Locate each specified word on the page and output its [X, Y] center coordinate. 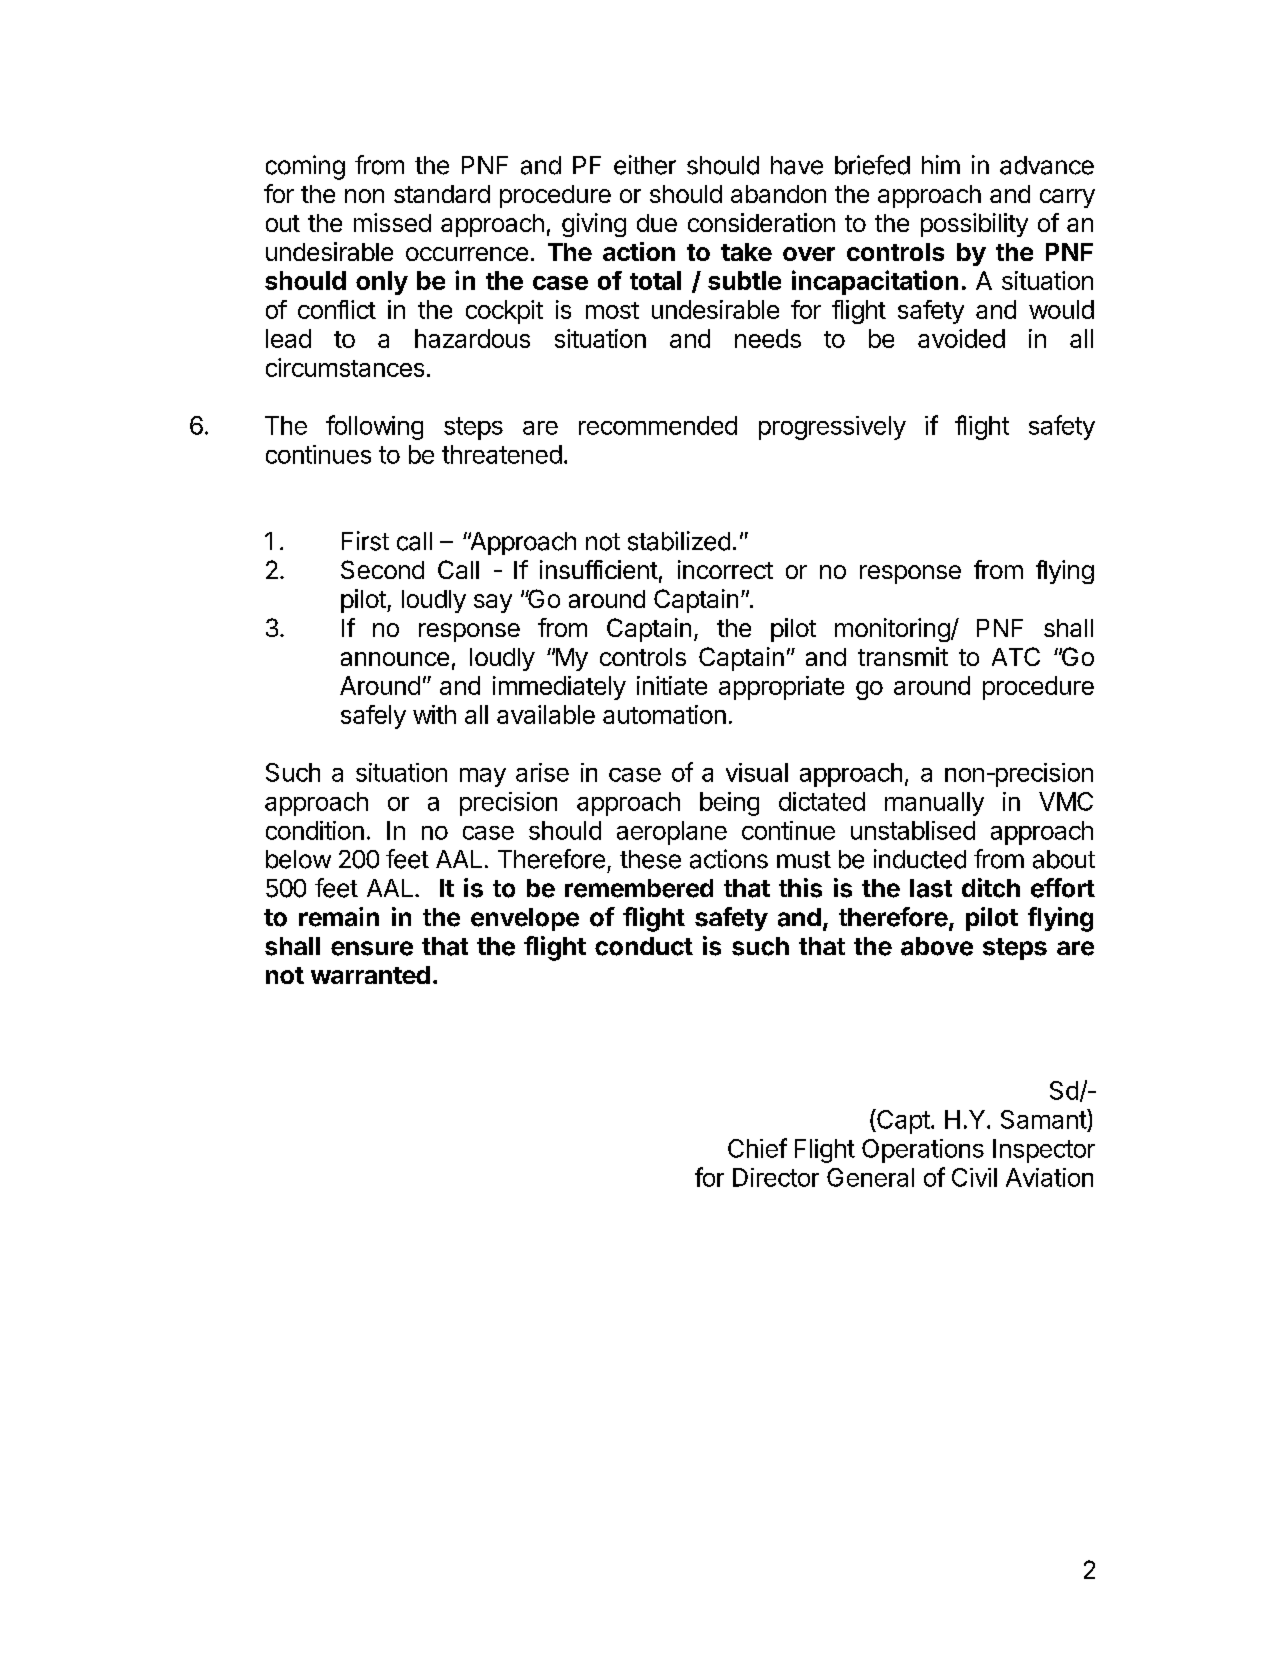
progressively [832, 428]
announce [395, 659]
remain [339, 917]
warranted [370, 975]
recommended [658, 425]
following [374, 427]
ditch [991, 888]
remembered [639, 888]
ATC [1016, 656]
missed [392, 222]
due [657, 223]
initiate [672, 685]
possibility [974, 225]
